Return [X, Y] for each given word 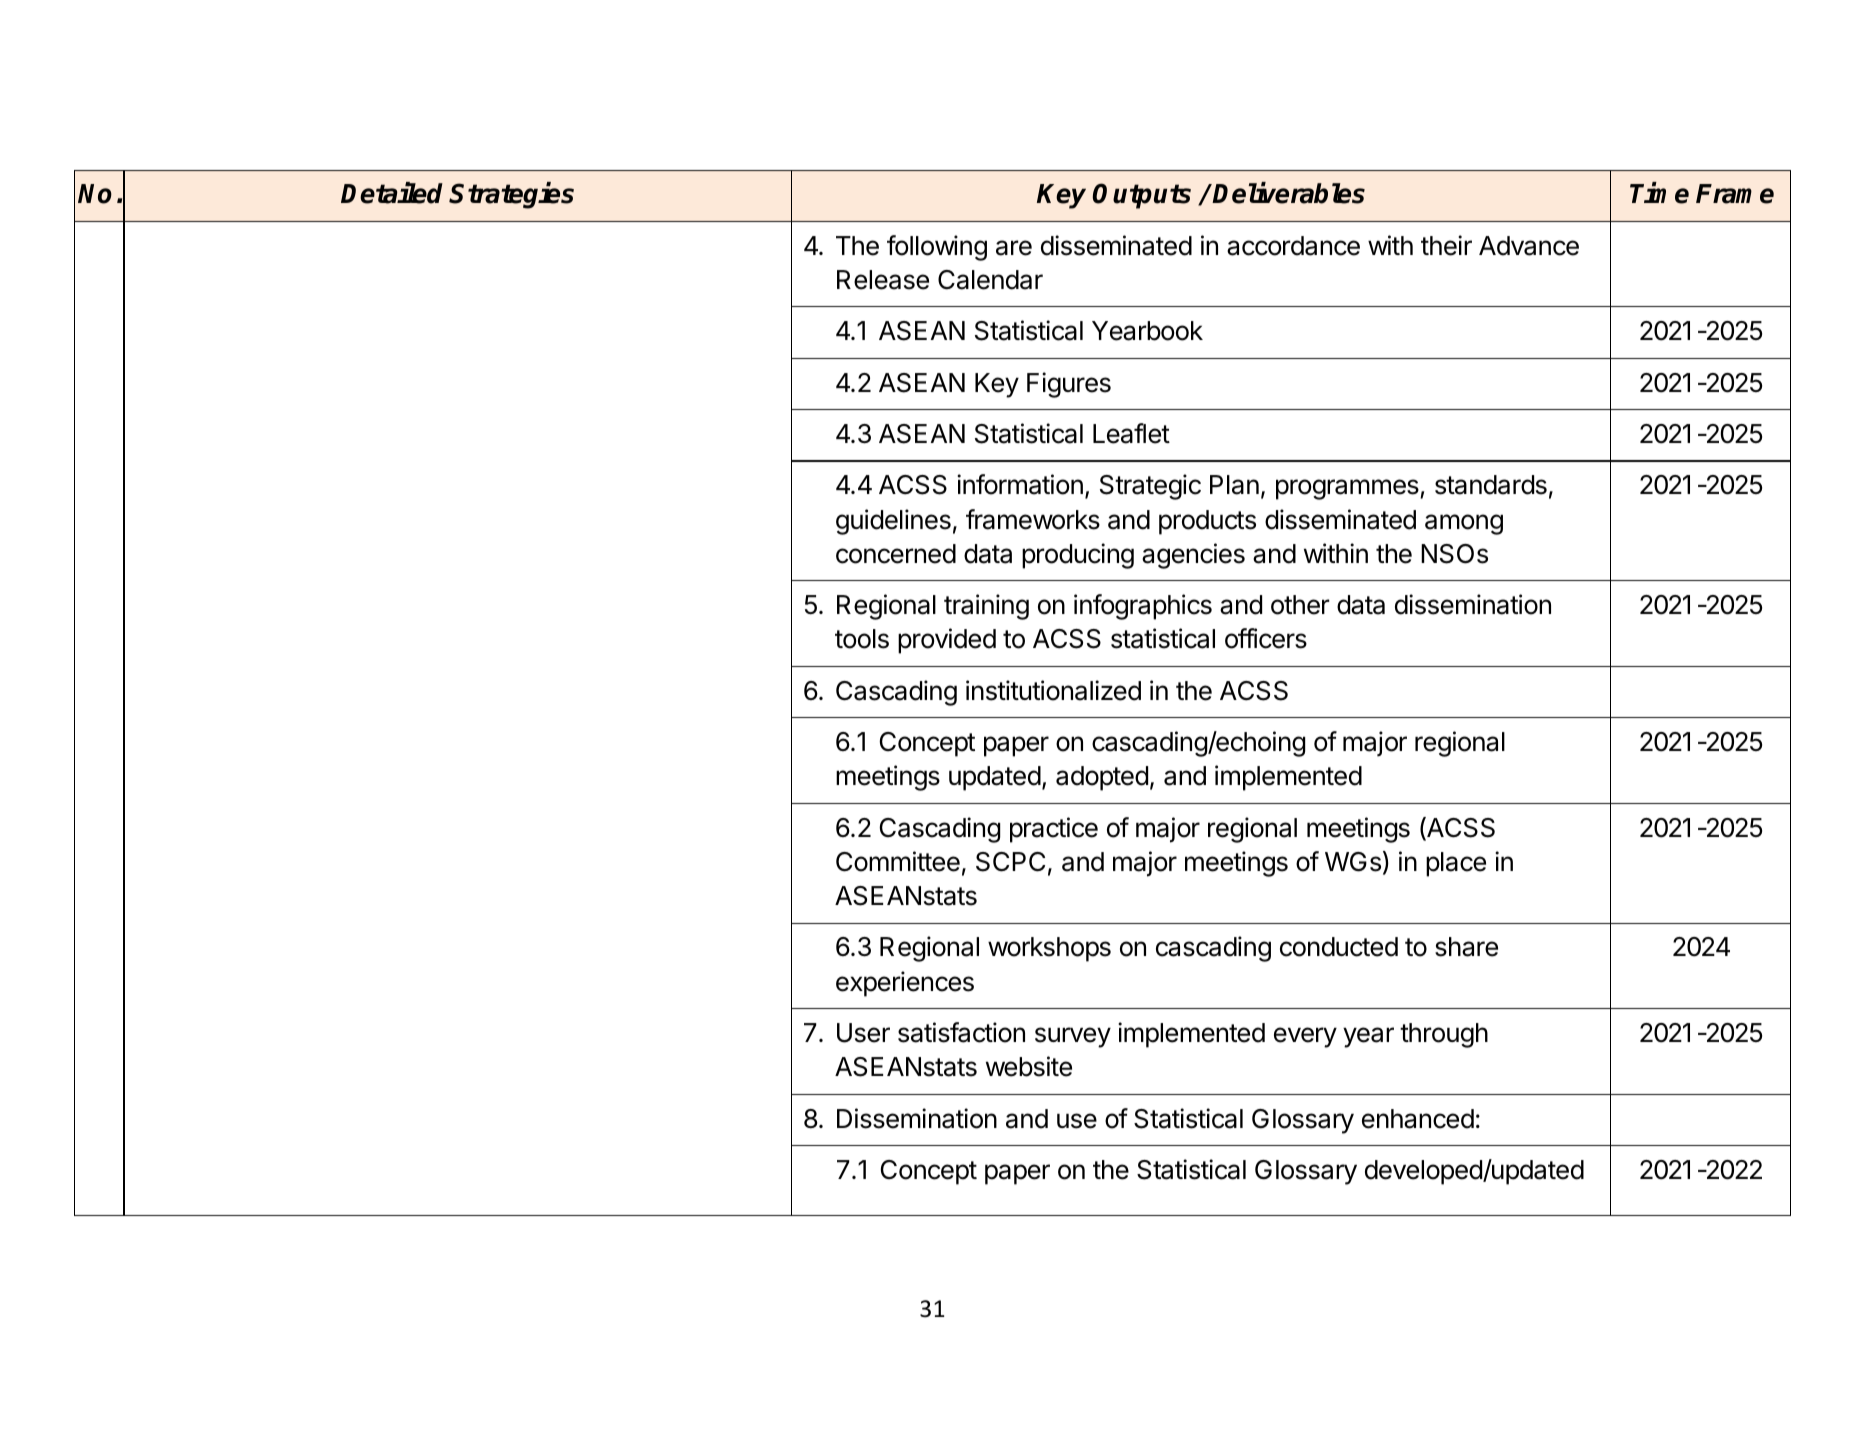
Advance [1529, 246]
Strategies [511, 195]
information [1020, 484]
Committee [898, 861]
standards [1491, 485]
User [863, 1033]
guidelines [893, 522]
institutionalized [1053, 690]
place [1456, 864]
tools [862, 639]
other [1300, 605]
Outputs [1142, 196]
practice [1054, 830]
